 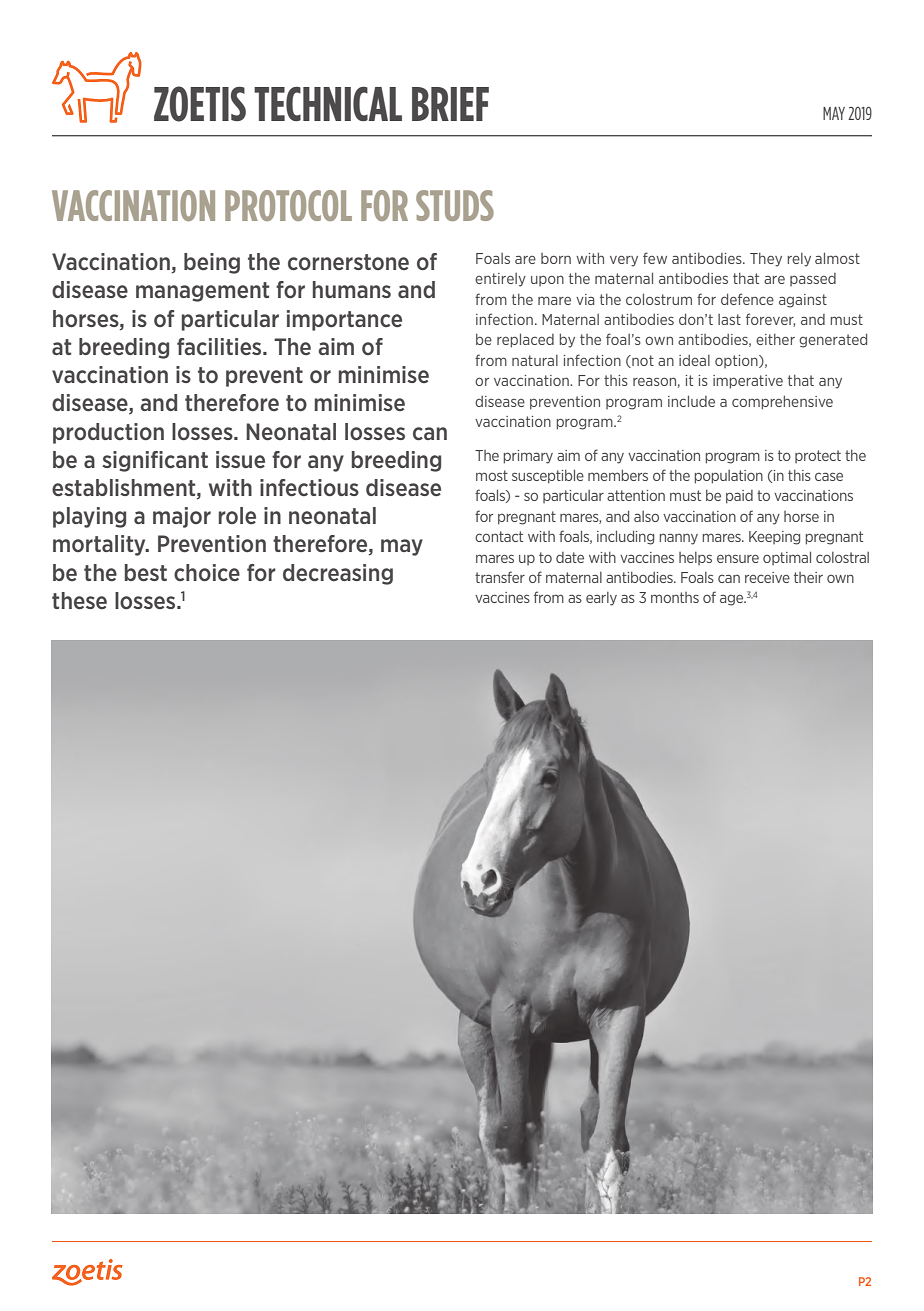 What do you see at coordinates (729, 477) in the screenshot?
I see `population` at bounding box center [729, 477].
